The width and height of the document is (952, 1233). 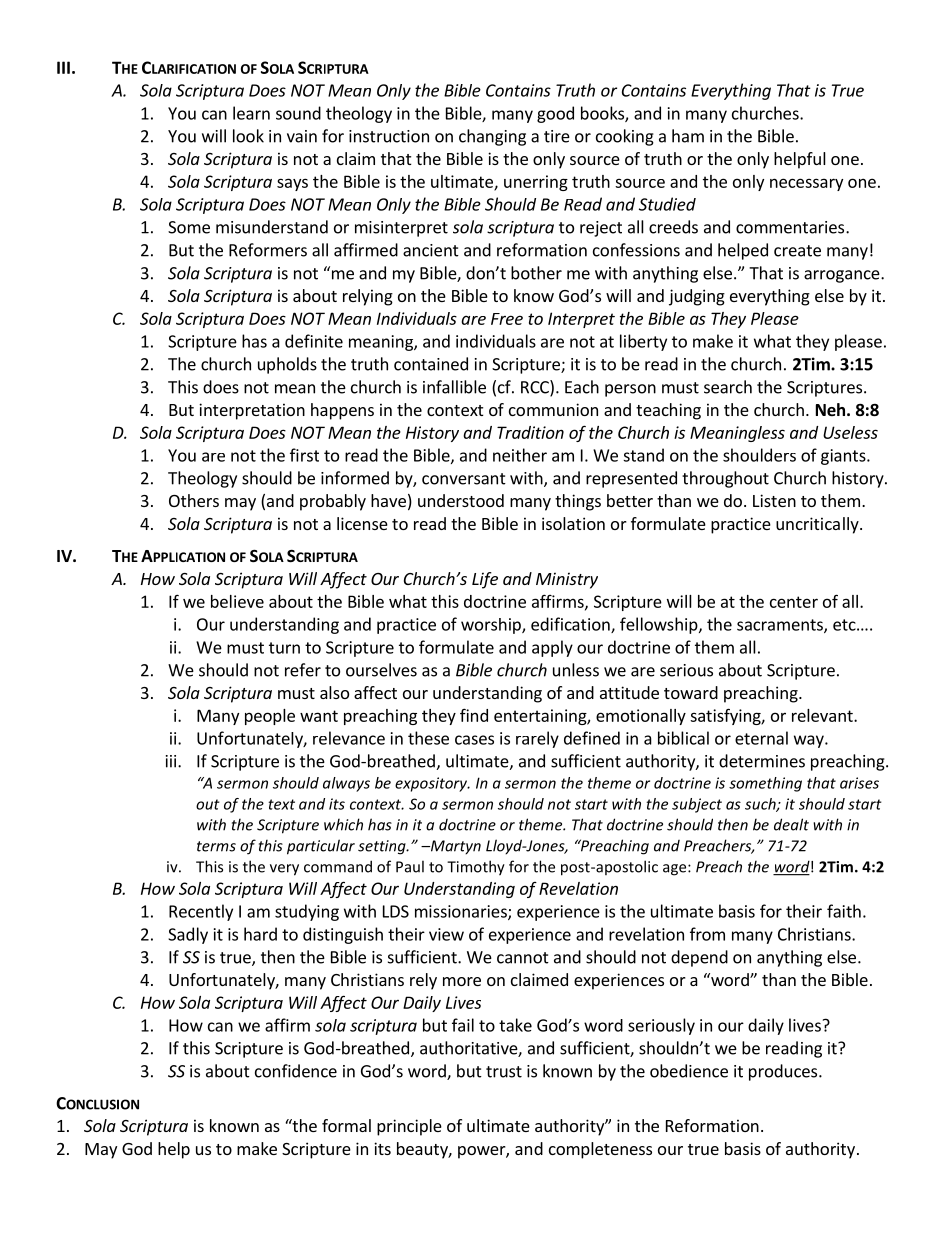 I want to click on first, so click(x=304, y=455).
